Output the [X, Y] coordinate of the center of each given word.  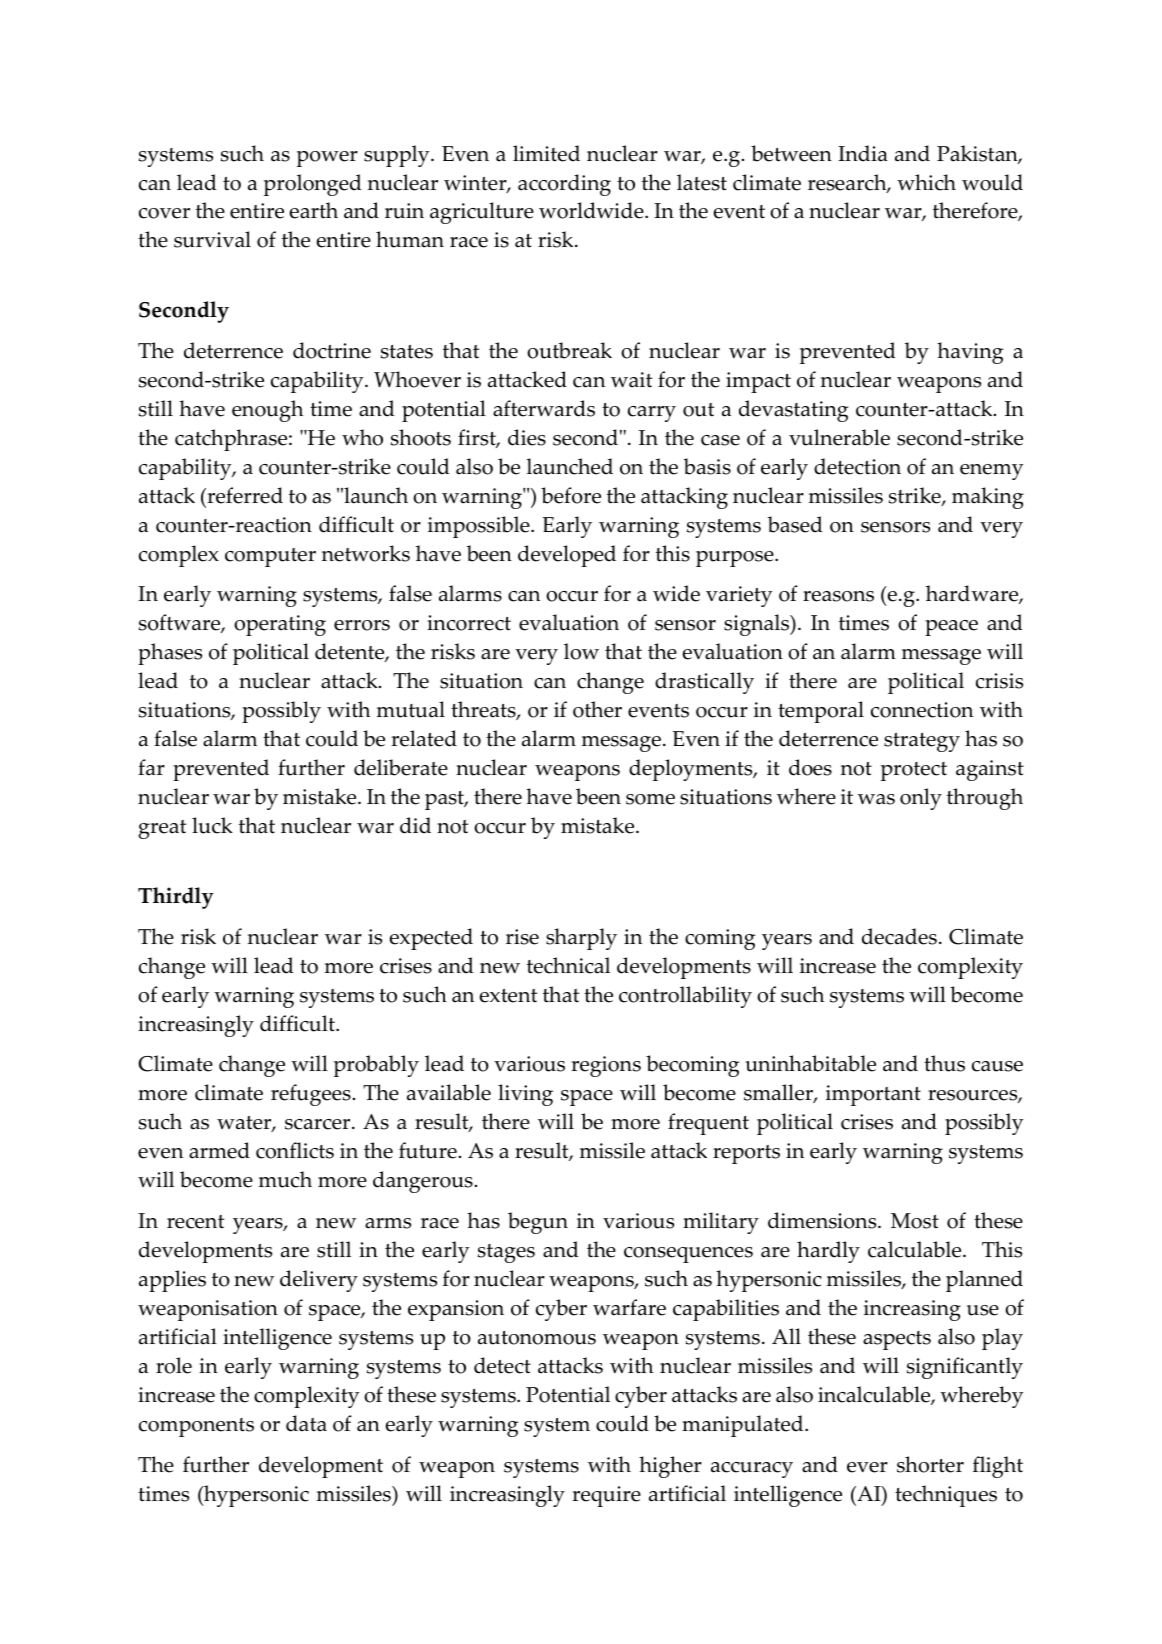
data [306, 1423]
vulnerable [839, 437]
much [285, 1179]
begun [538, 1223]
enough [267, 411]
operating [280, 625]
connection [922, 710]
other [597, 709]
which [926, 182]
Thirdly [176, 898]
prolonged [313, 185]
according [564, 185]
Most [915, 1221]
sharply [581, 939]
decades [899, 936]
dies [527, 437]
